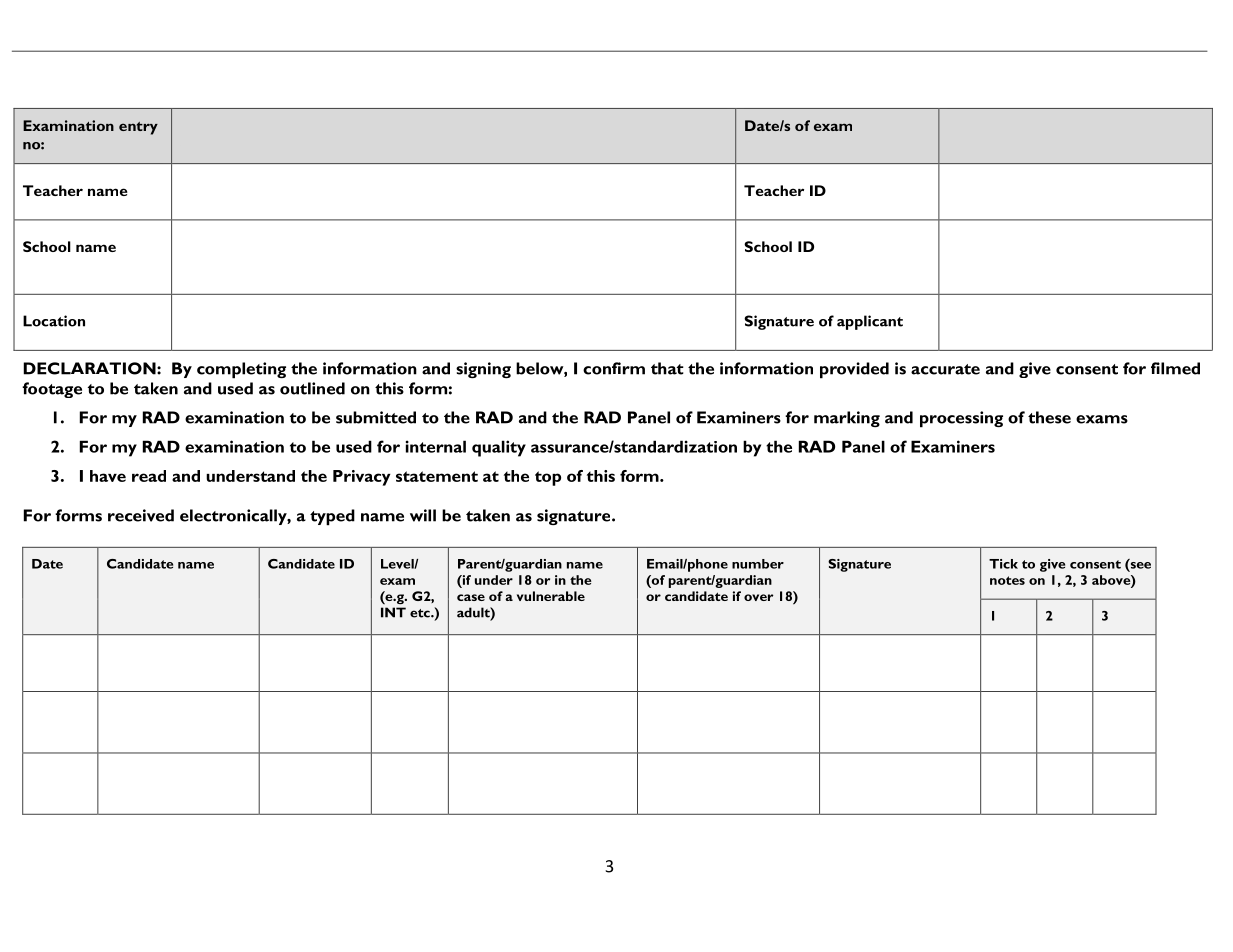 The height and width of the page is (952, 1233). Describe the element at coordinates (614, 368) in the page. I see `confirm` at that location.
